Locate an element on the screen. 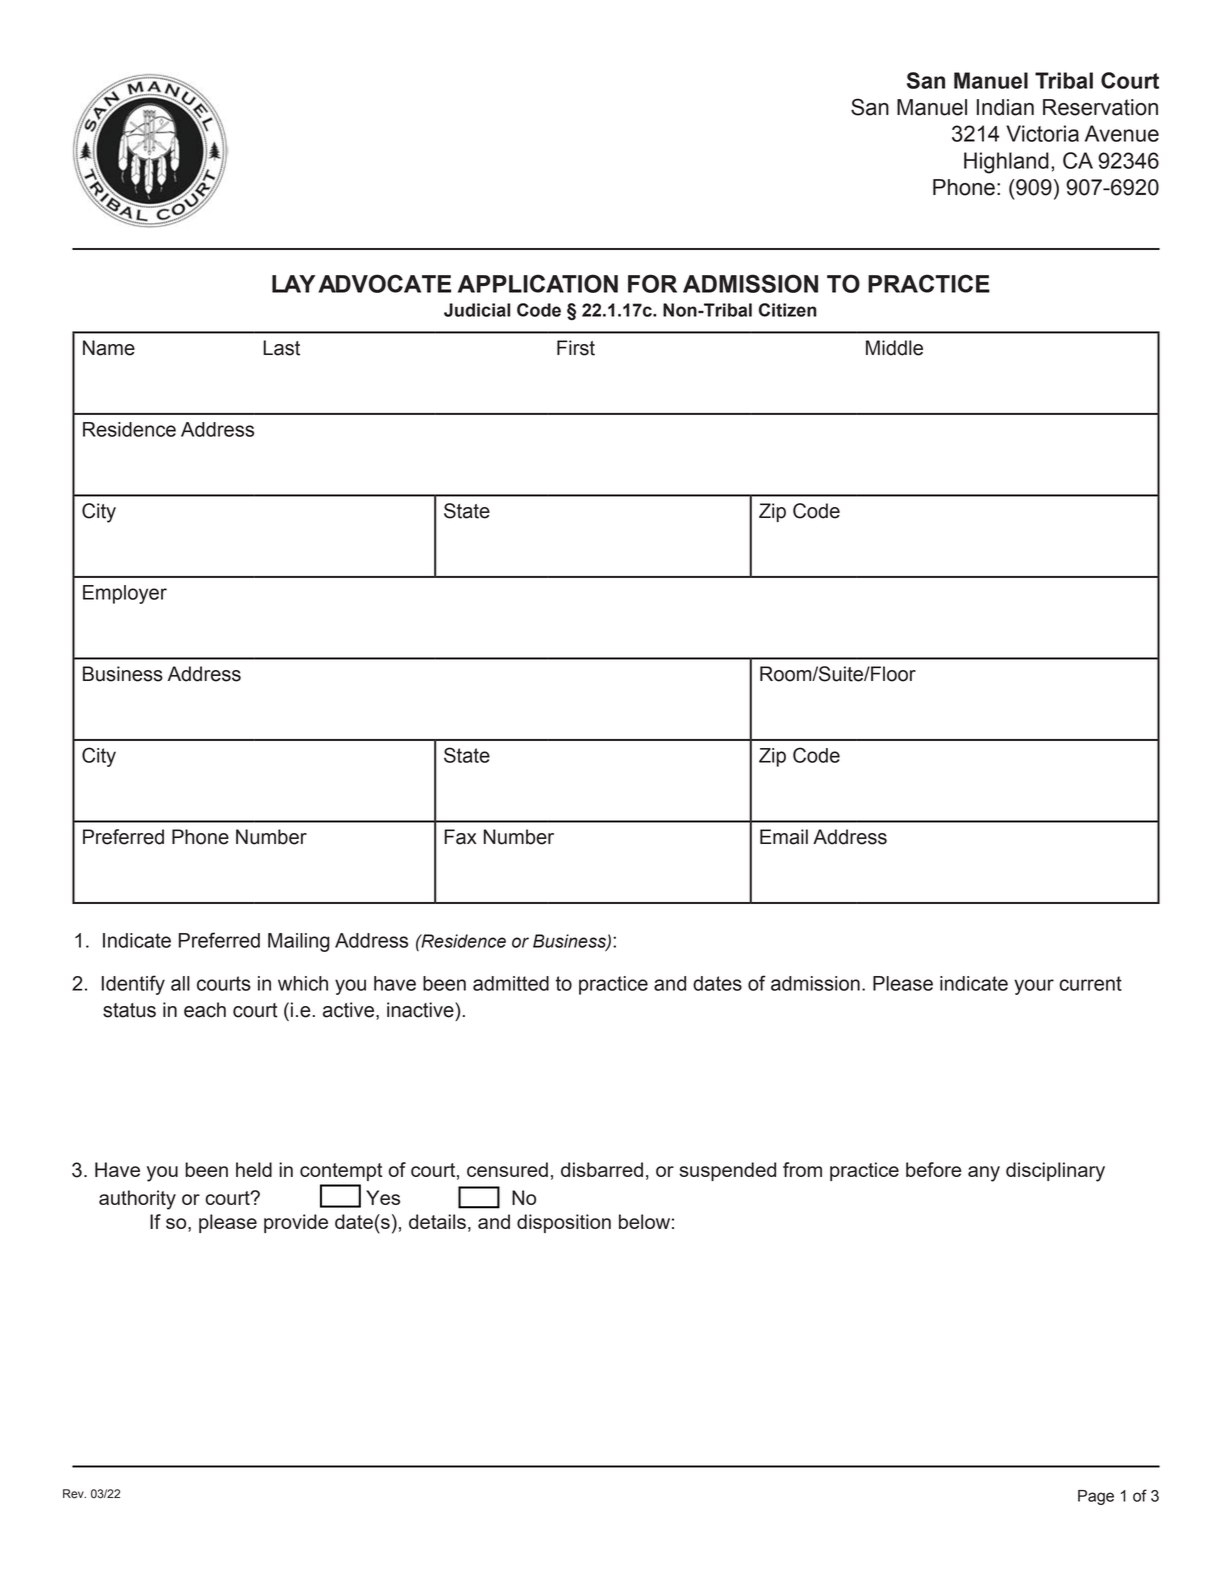 The height and width of the screenshot is (1594, 1232). your is located at coordinates (1034, 987).
